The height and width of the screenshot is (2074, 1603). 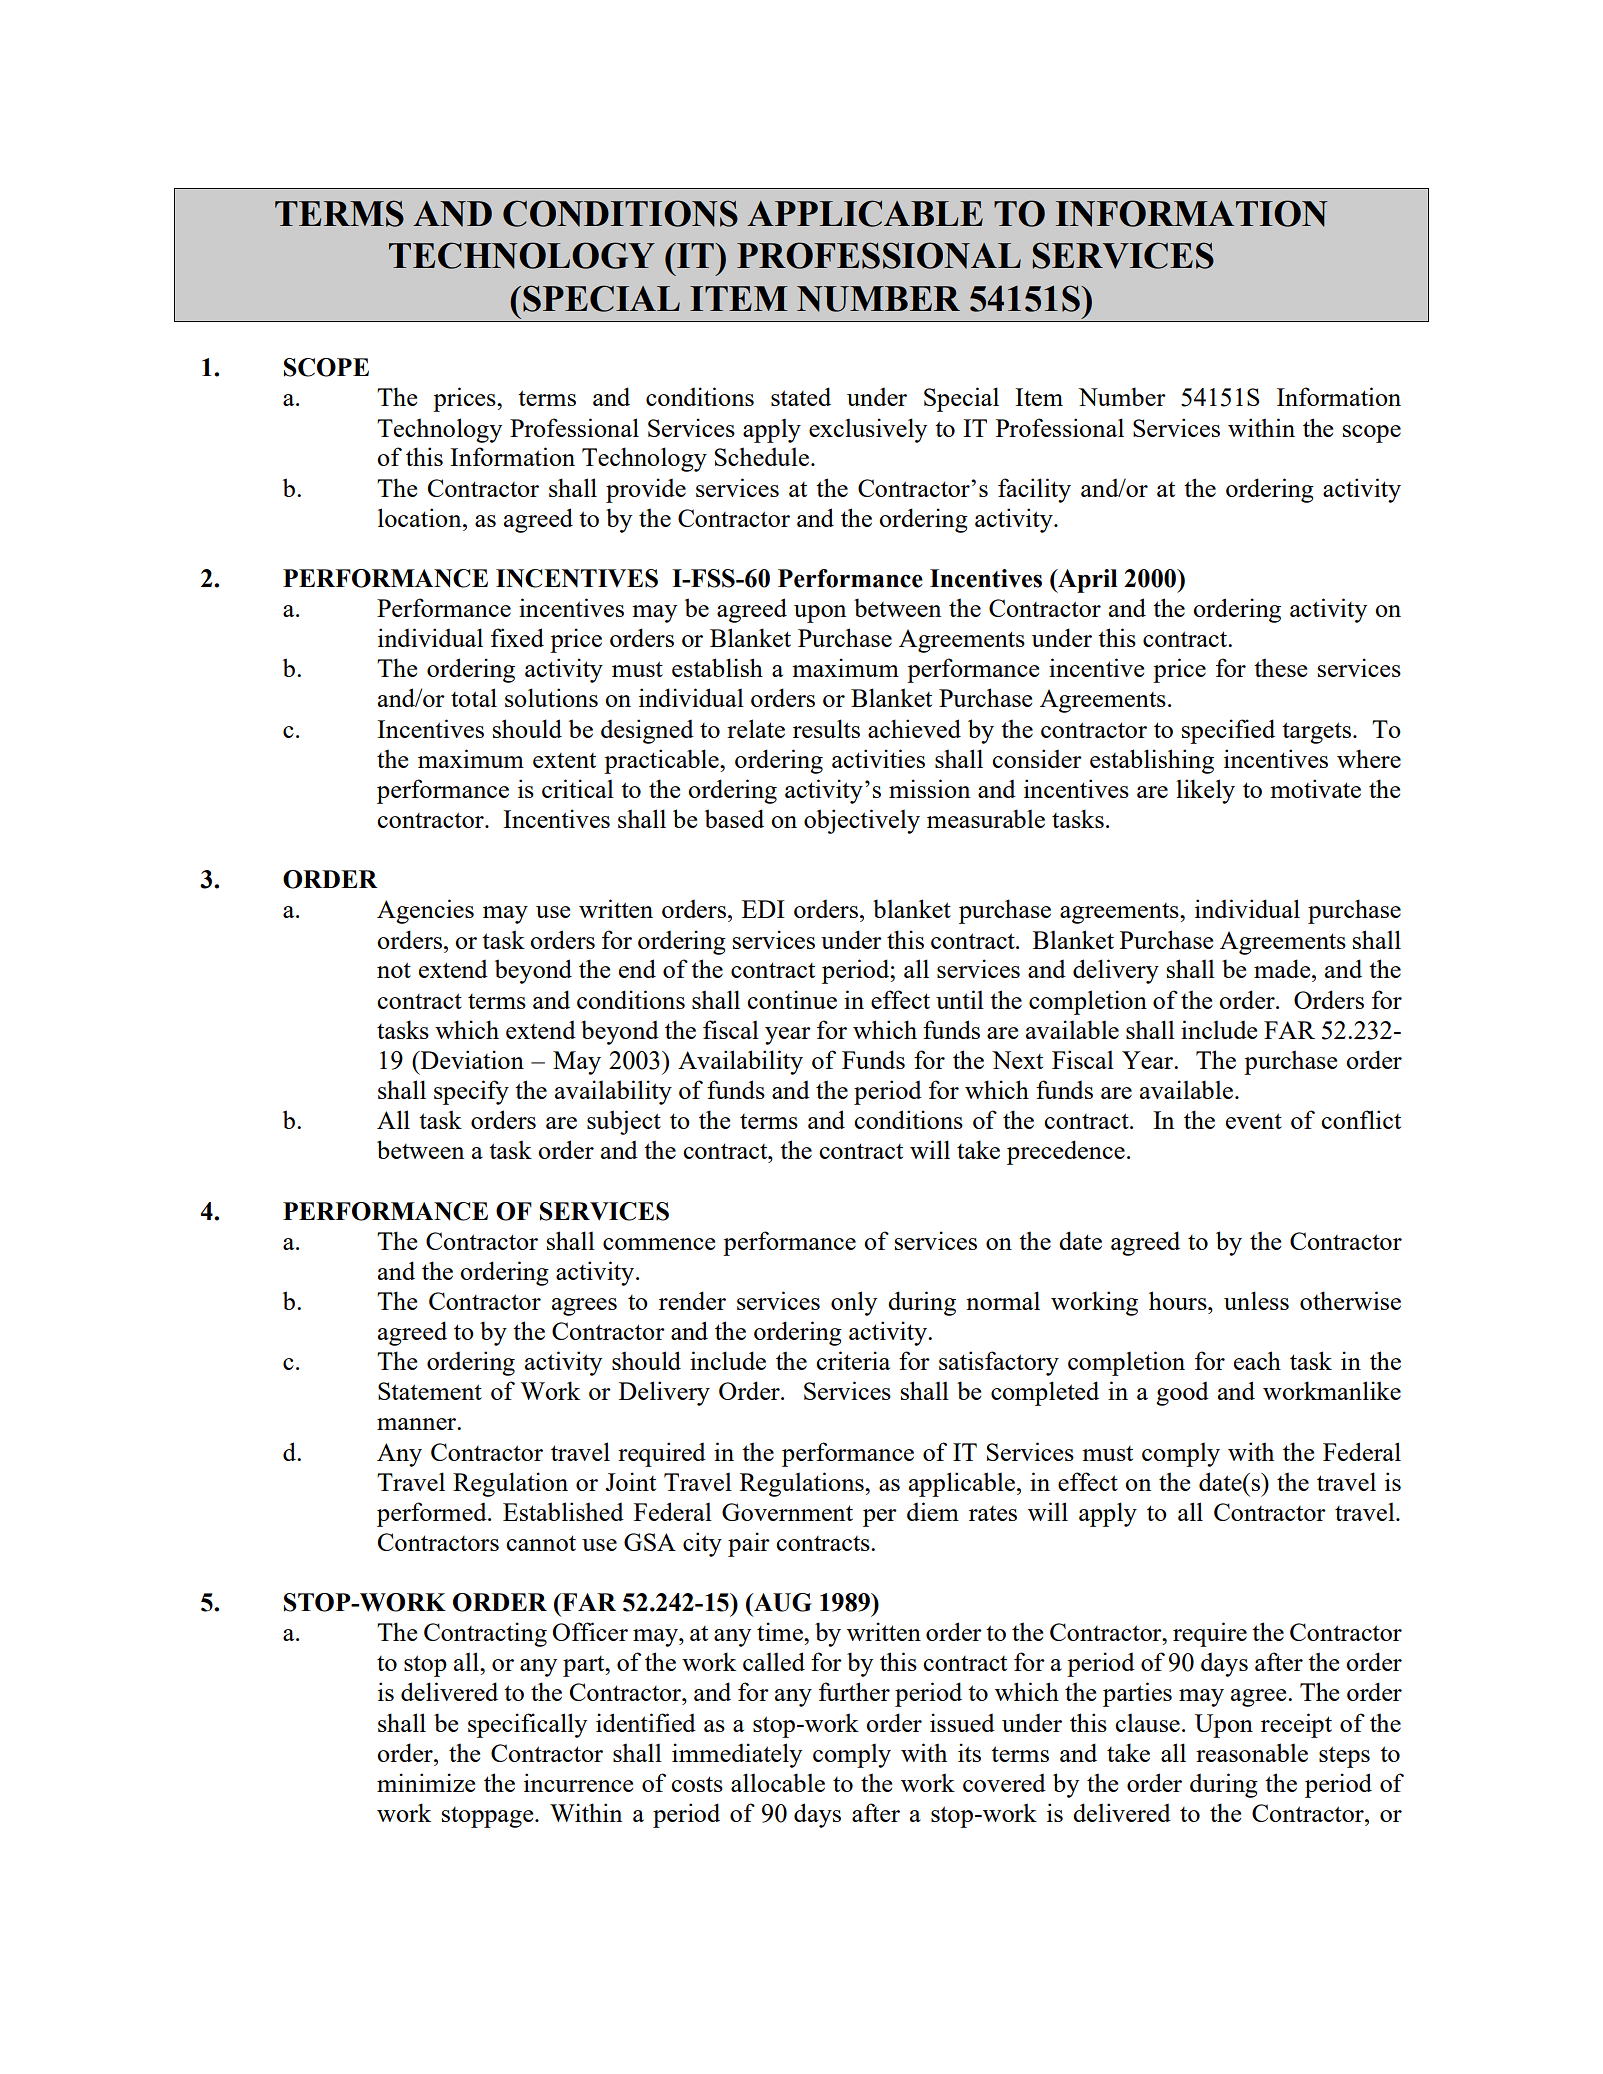 I want to click on exclusively, so click(x=868, y=430).
